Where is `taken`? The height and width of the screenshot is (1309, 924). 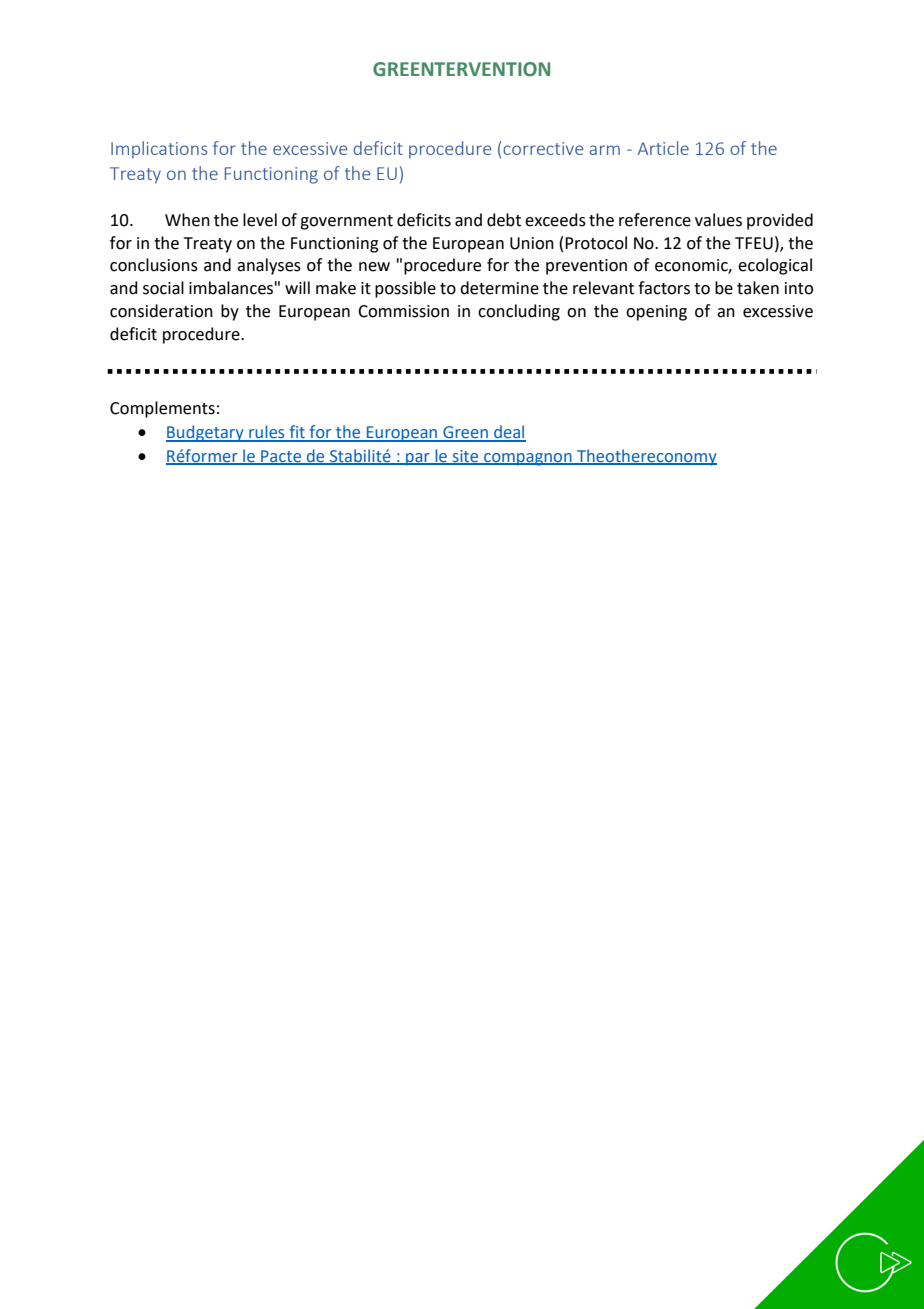
taken is located at coordinates (758, 288).
